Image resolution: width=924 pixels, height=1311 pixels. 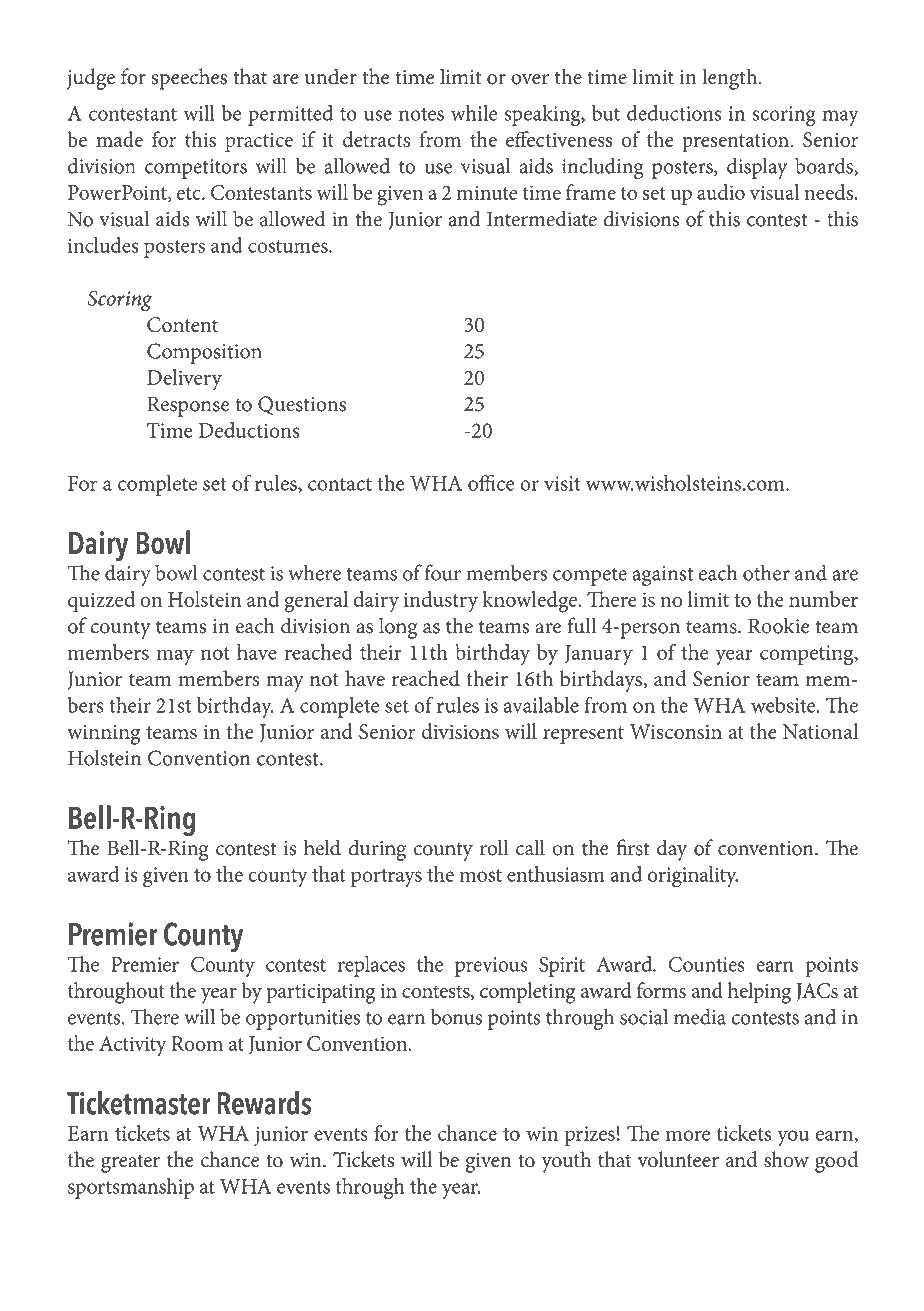 I want to click on audio, so click(x=721, y=192).
